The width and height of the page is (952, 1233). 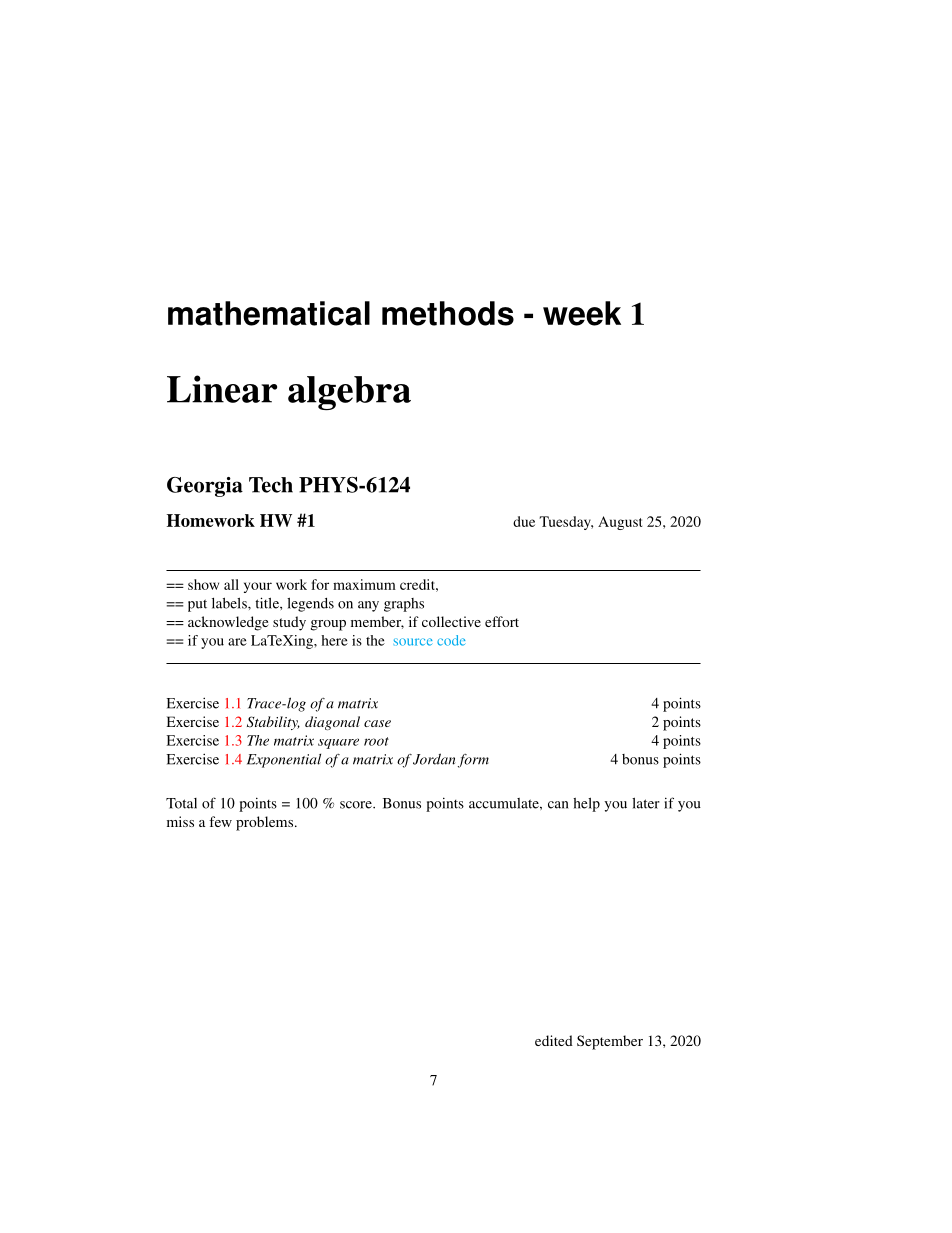 I want to click on problems, so click(x=266, y=823).
